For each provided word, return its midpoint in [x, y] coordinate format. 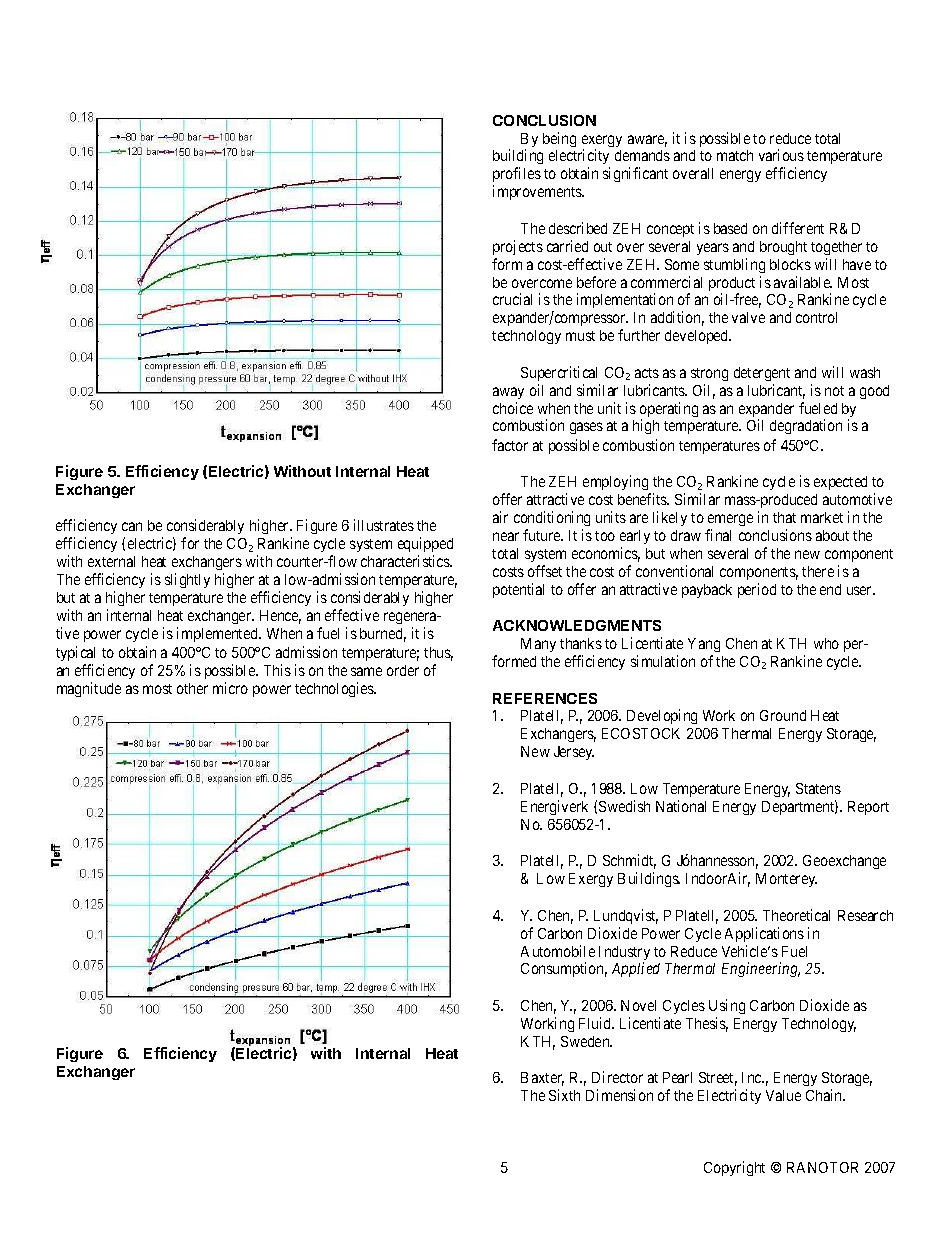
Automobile [558, 951]
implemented [218, 634]
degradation [806, 426]
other [192, 688]
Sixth [564, 1095]
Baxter [542, 1079]
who [826, 643]
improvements [538, 192]
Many [538, 645]
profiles [517, 176]
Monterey [786, 880]
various [781, 155]
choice [513, 408]
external [111, 561]
